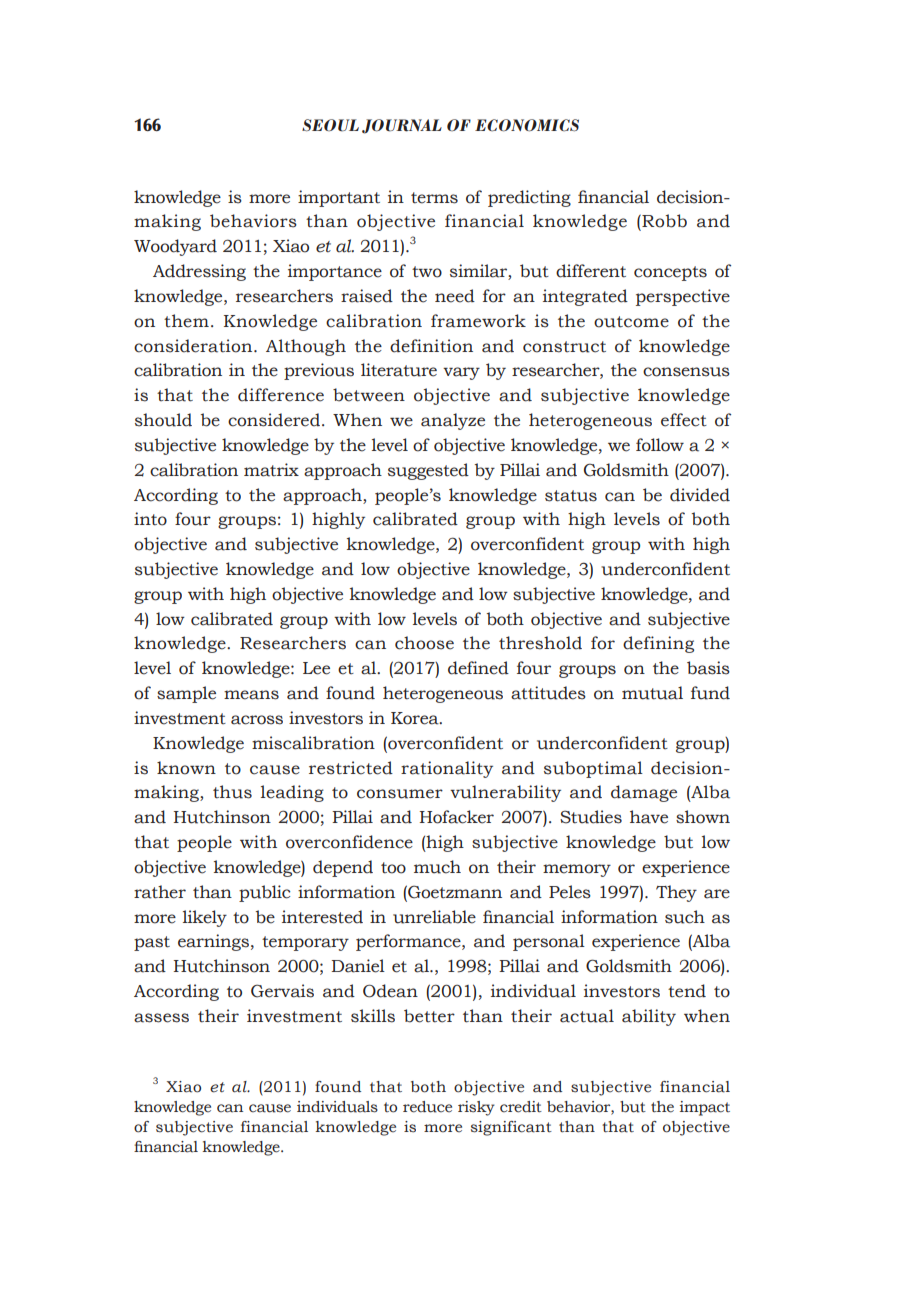 This screenshot has height=1316, width=902. Describe the element at coordinates (428, 471) in the screenshot. I see `suggested` at that location.
